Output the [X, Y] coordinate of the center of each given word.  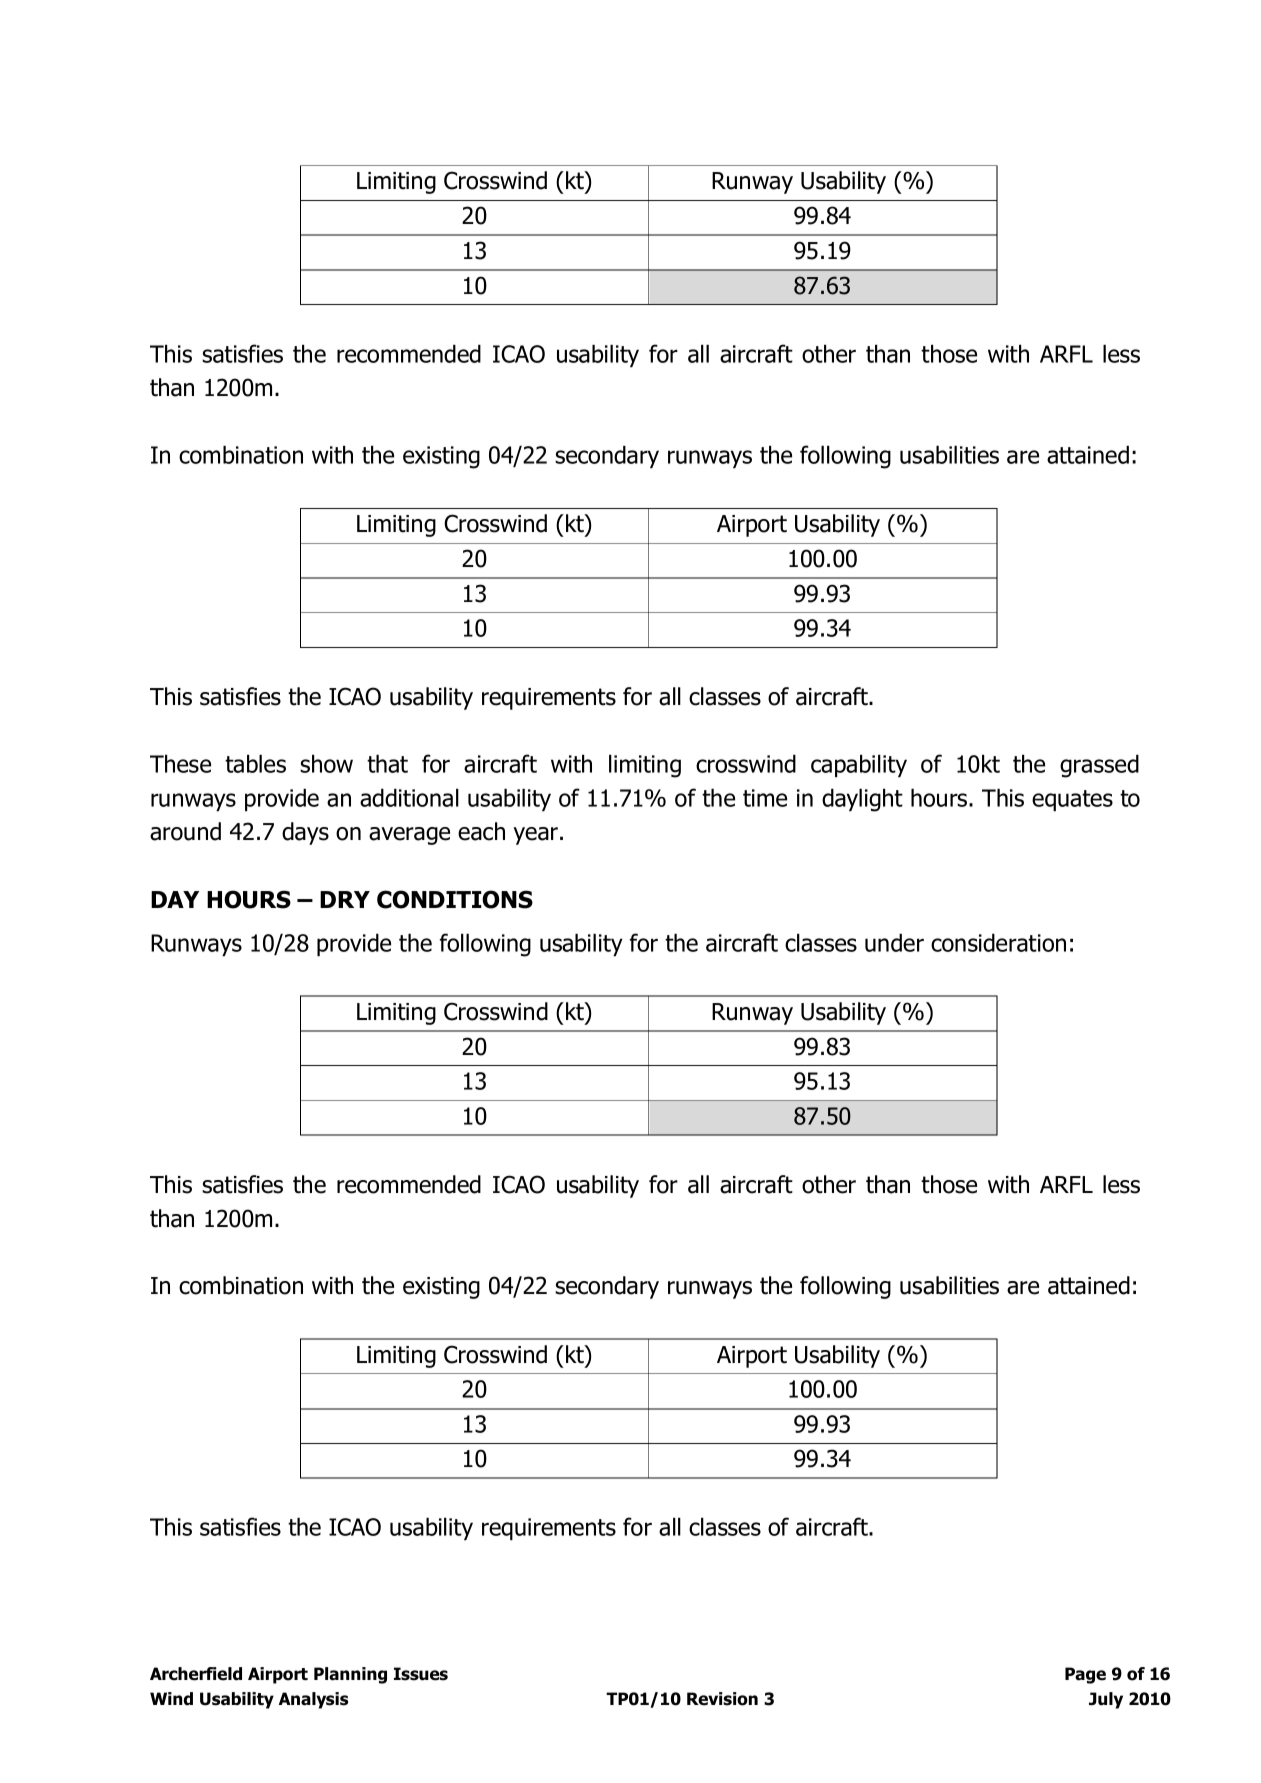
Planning [350, 1675]
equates [1072, 800]
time [765, 798]
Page [1085, 1675]
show [326, 763]
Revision [722, 1699]
